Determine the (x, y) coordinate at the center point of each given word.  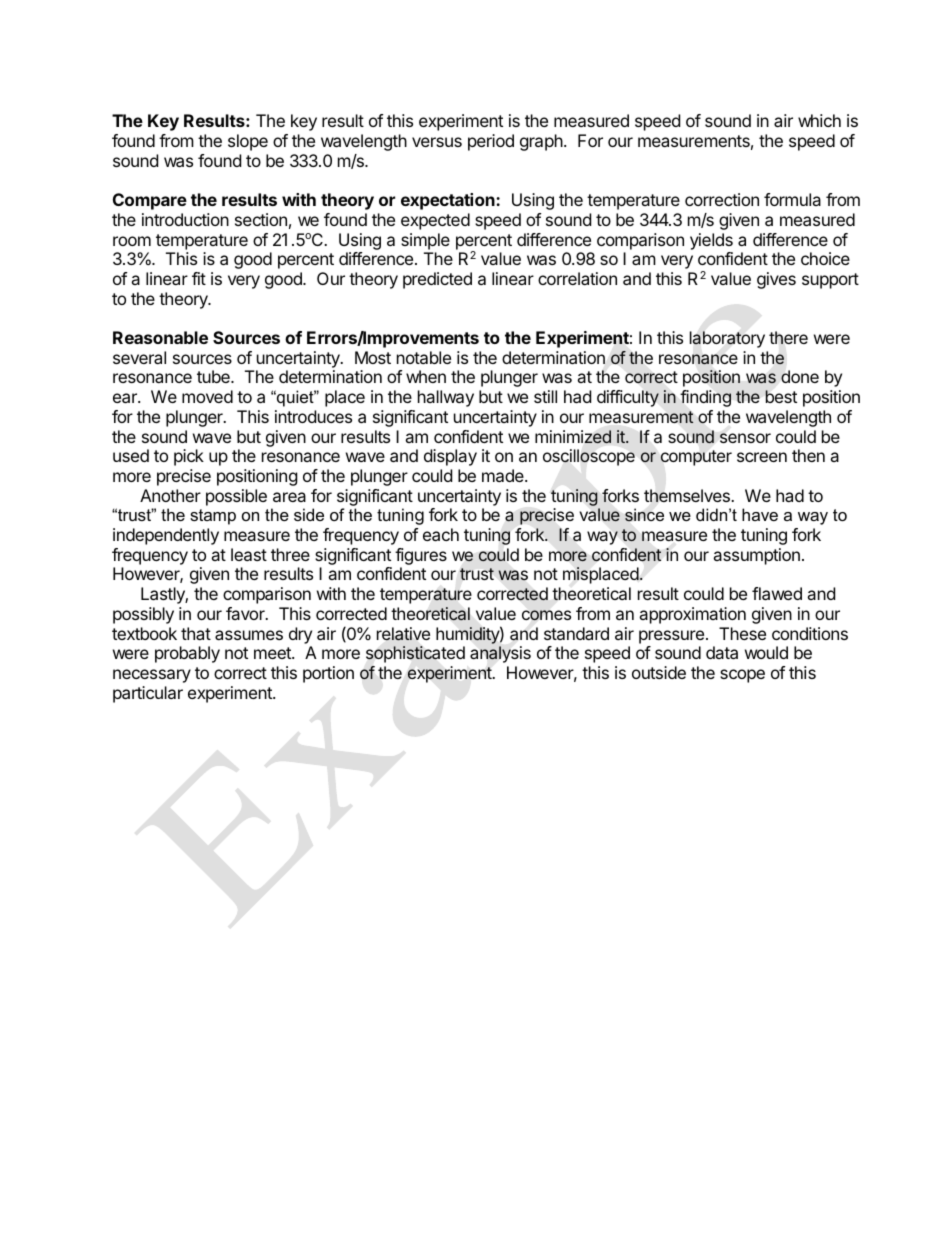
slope (248, 142)
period (491, 142)
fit (199, 278)
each (441, 534)
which (819, 120)
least (249, 554)
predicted (437, 280)
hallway (446, 398)
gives (776, 280)
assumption (756, 556)
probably (187, 654)
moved (207, 396)
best (781, 396)
